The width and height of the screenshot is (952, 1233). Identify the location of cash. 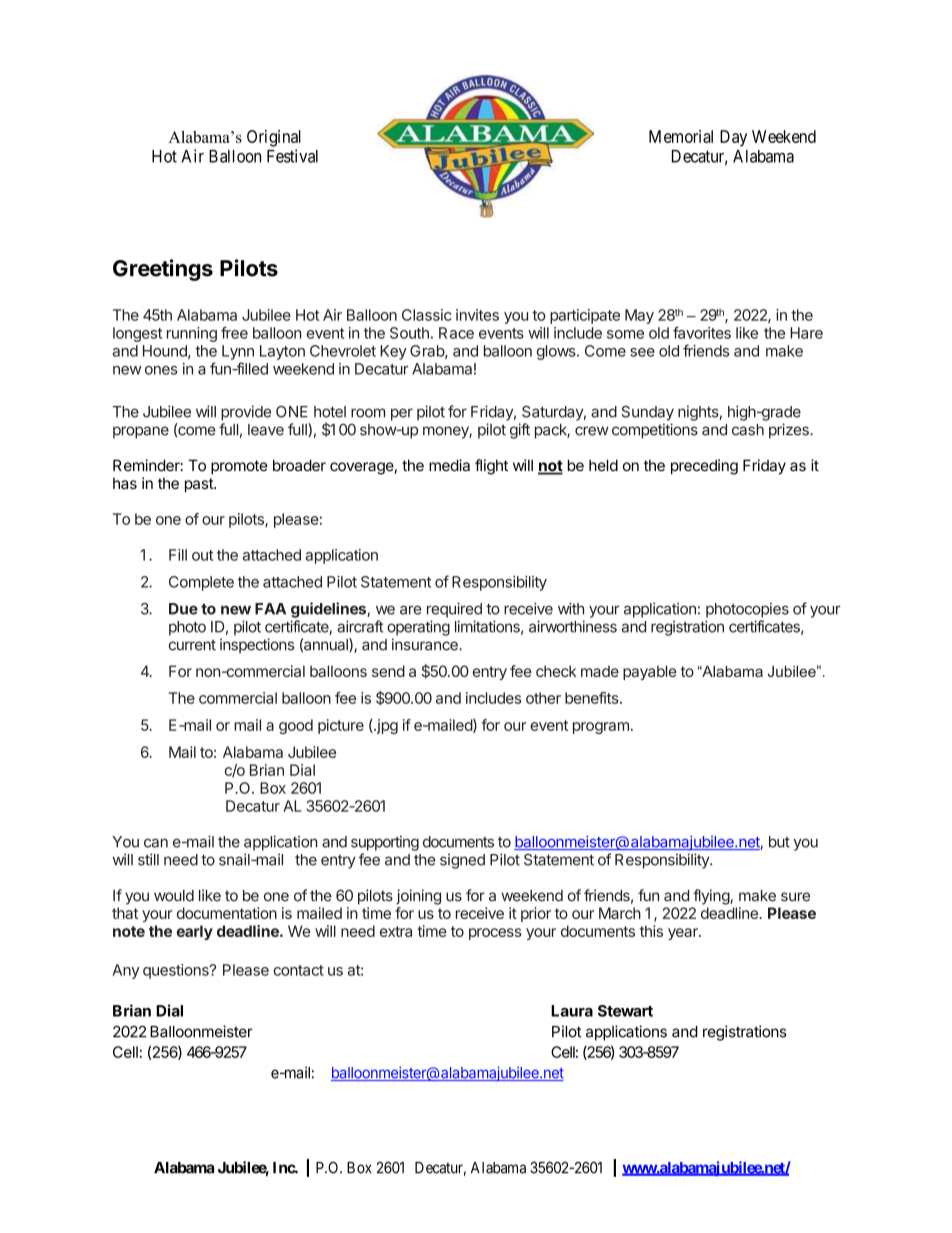
(748, 430).
